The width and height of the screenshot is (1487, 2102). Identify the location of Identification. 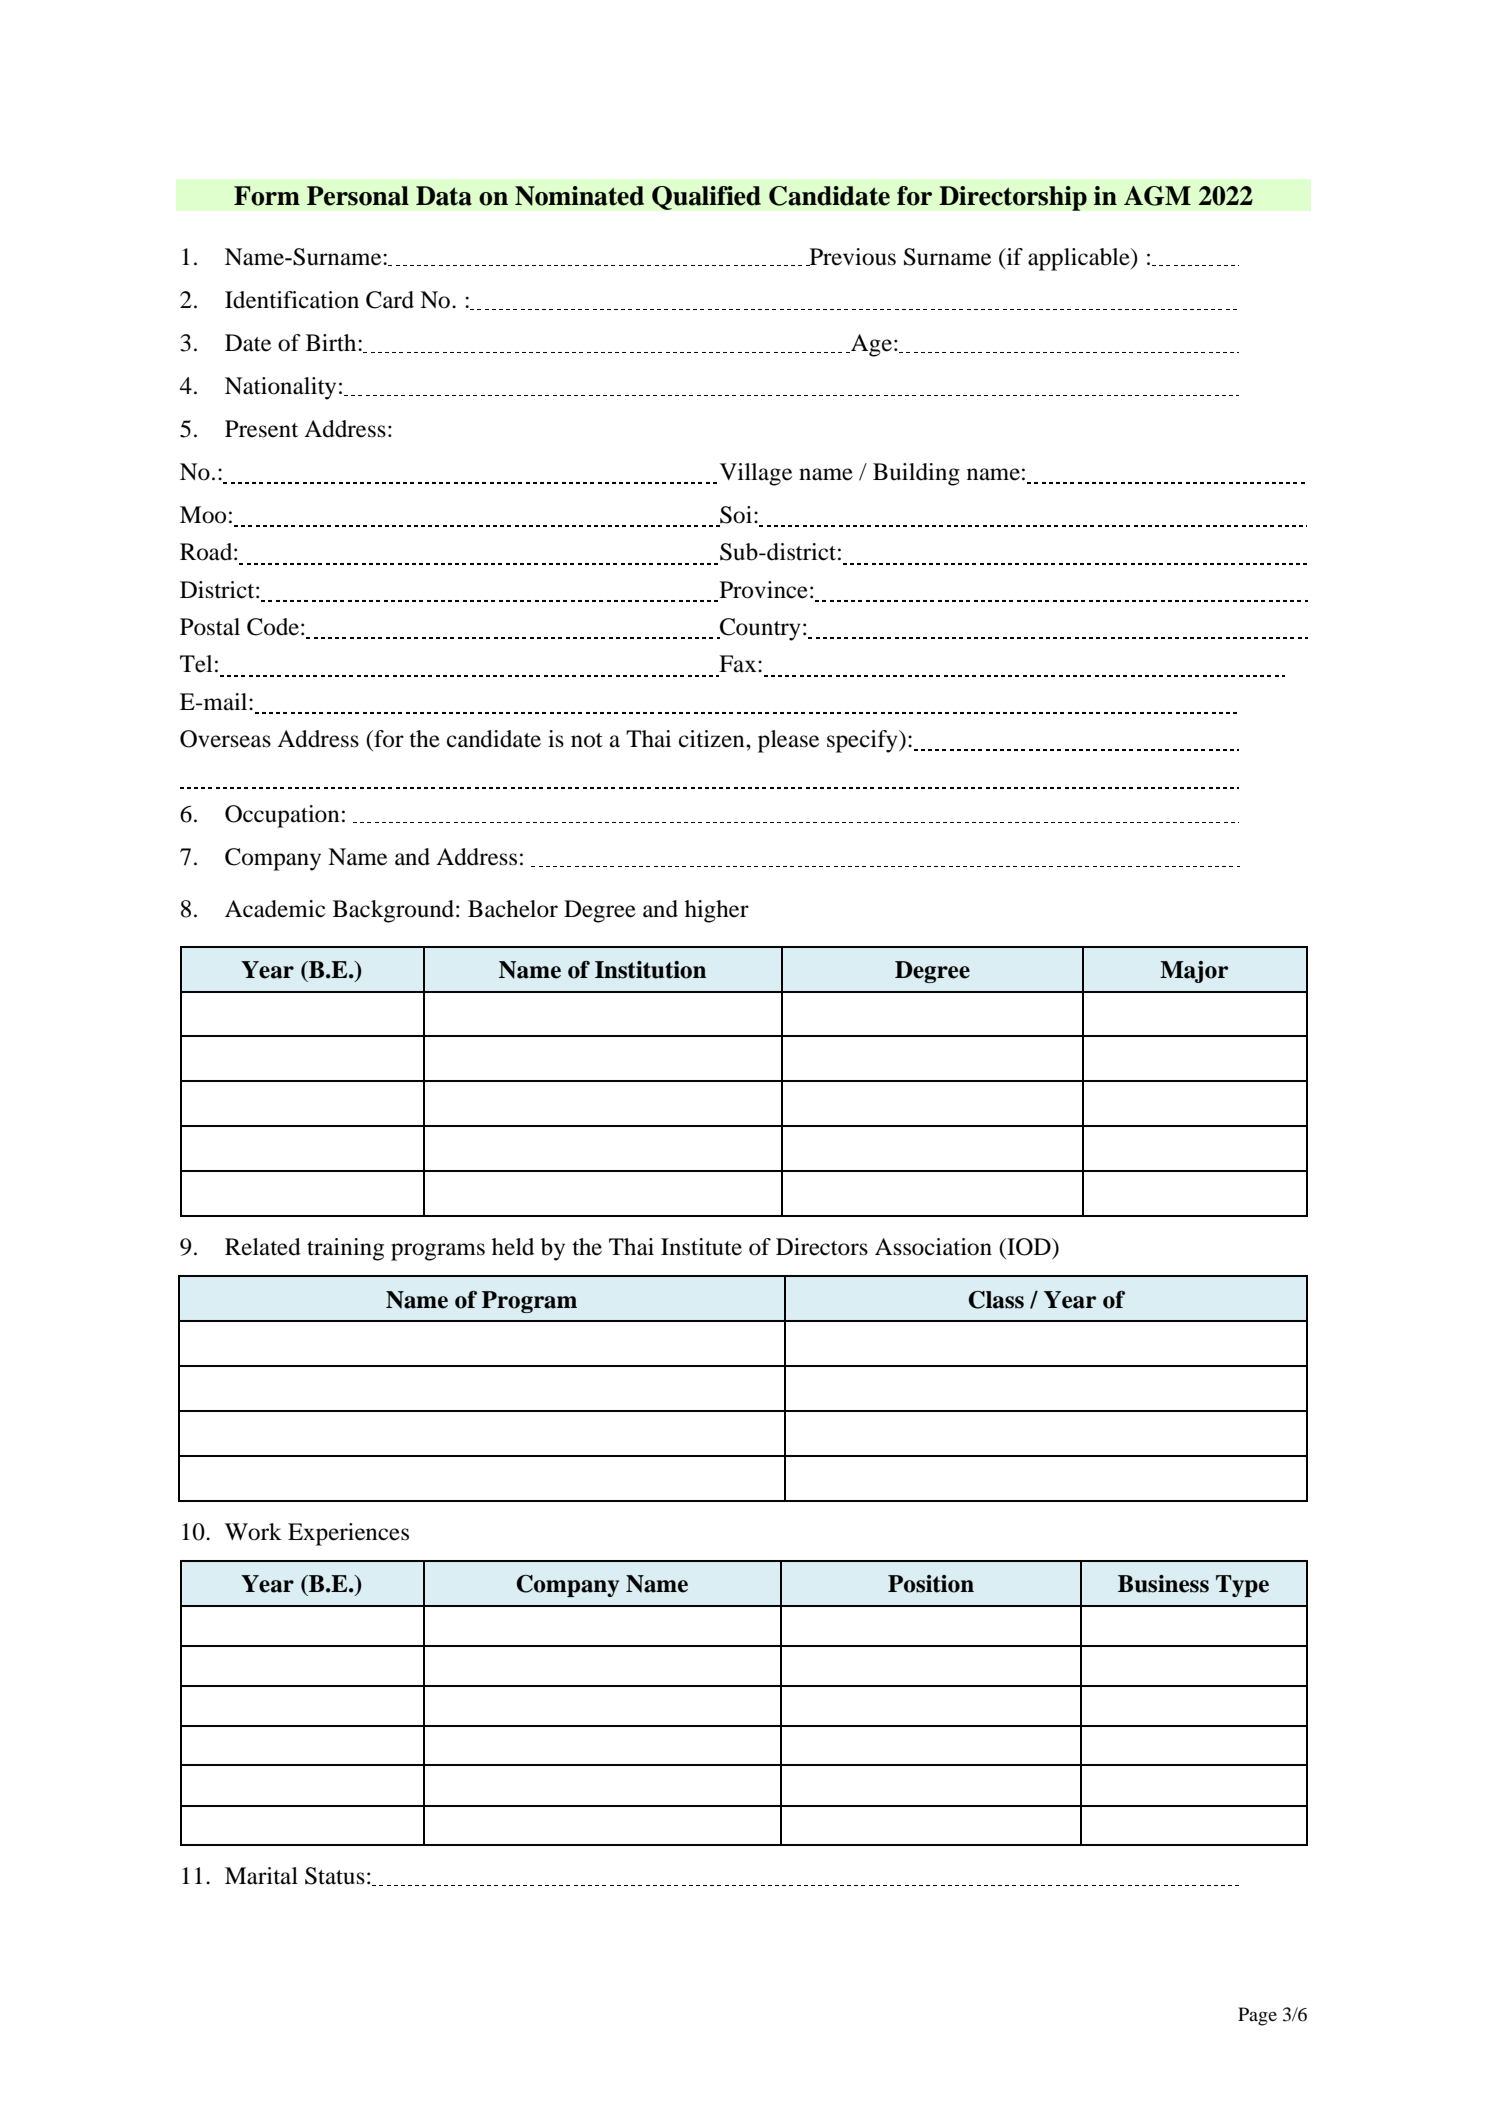
(292, 300).
